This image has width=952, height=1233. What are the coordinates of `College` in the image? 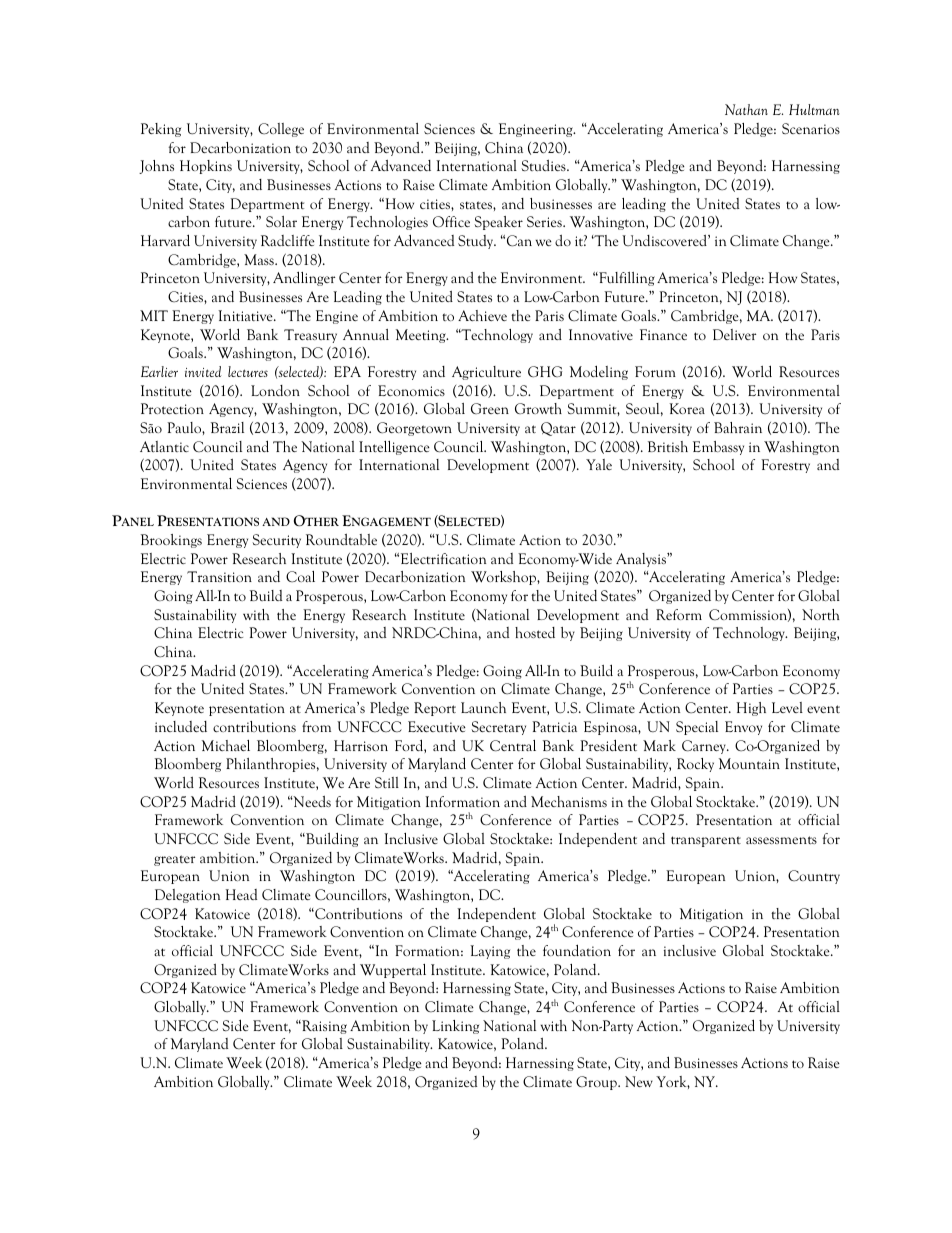 It's located at (281, 130).
